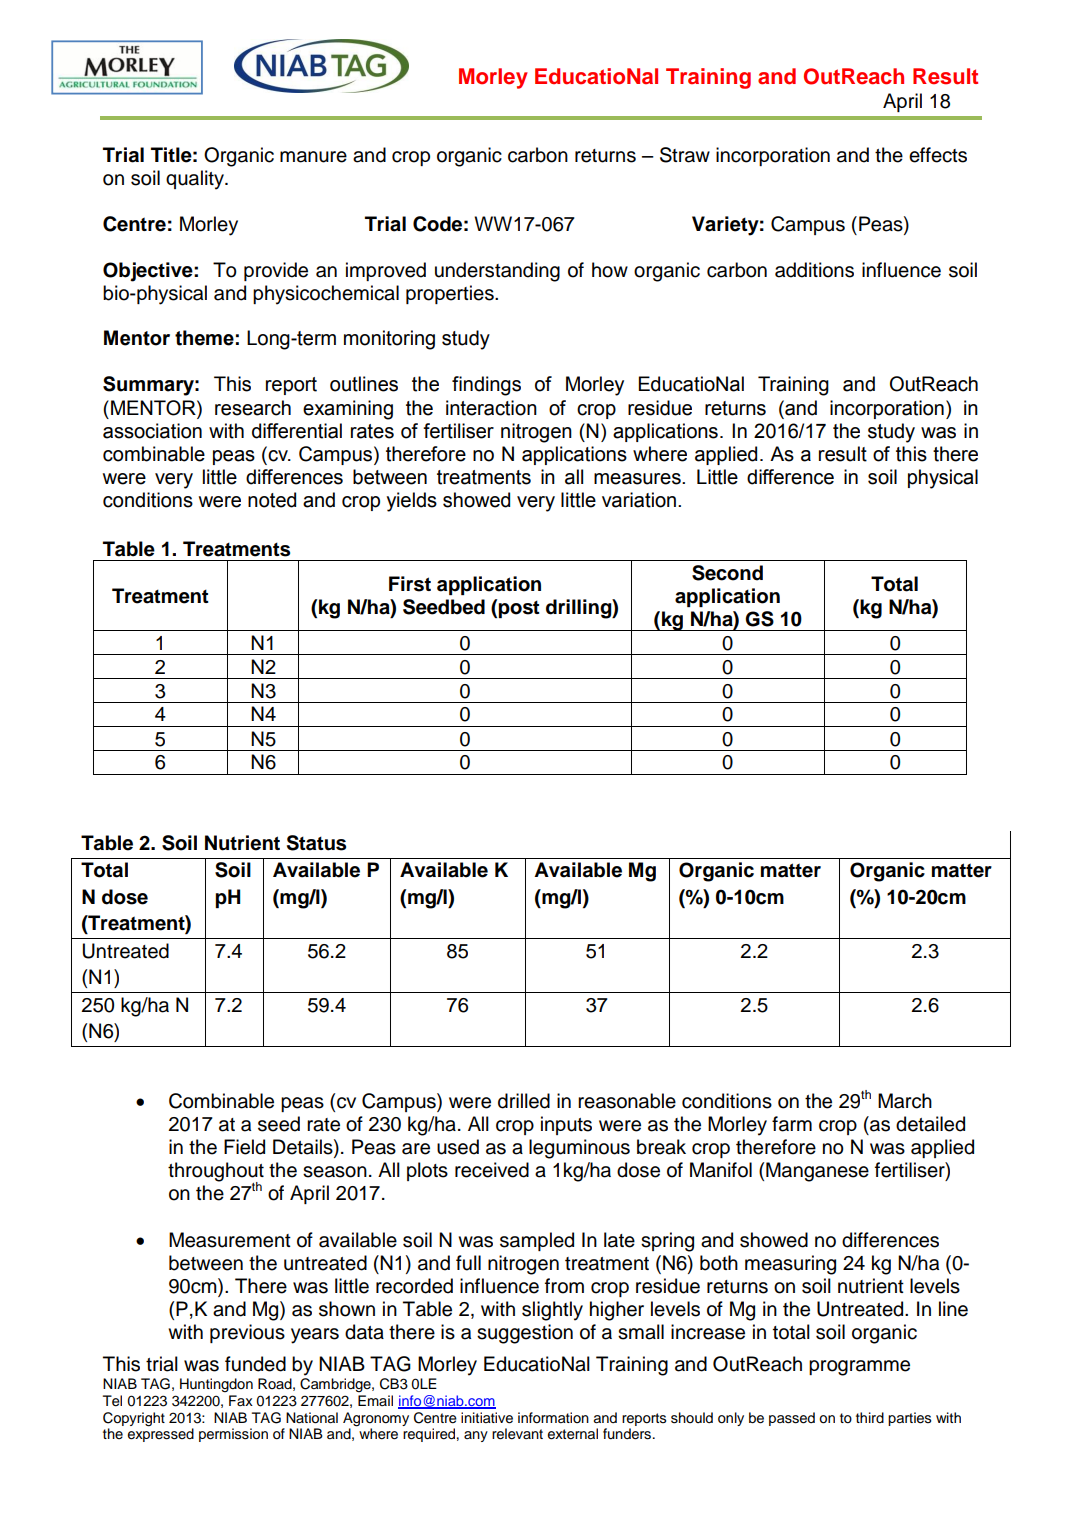 The image size is (1082, 1530). What do you see at coordinates (519, 609) in the screenshot?
I see `post` at bounding box center [519, 609].
